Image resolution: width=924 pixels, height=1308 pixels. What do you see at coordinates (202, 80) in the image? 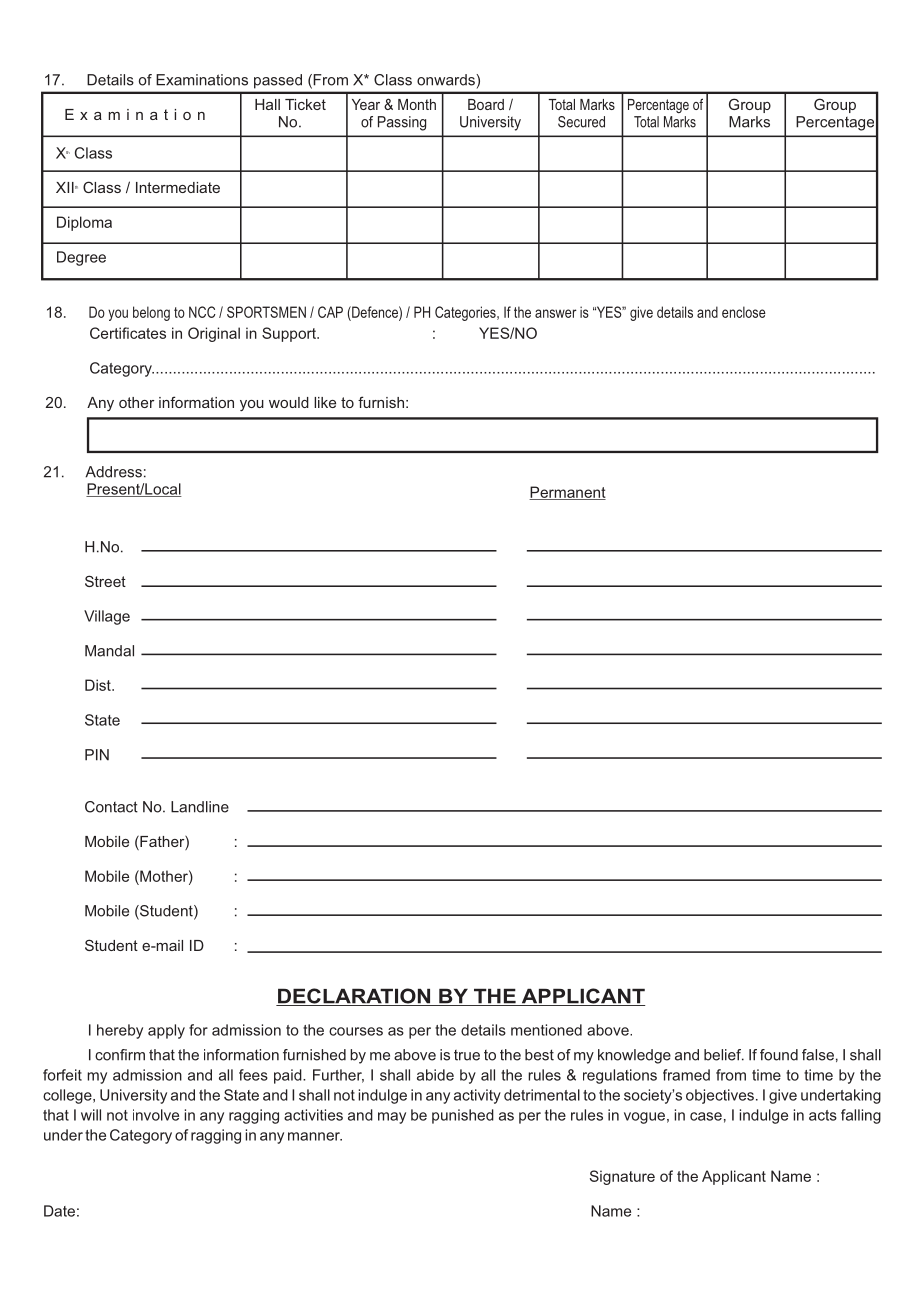
I see `Examinations` at bounding box center [202, 80].
